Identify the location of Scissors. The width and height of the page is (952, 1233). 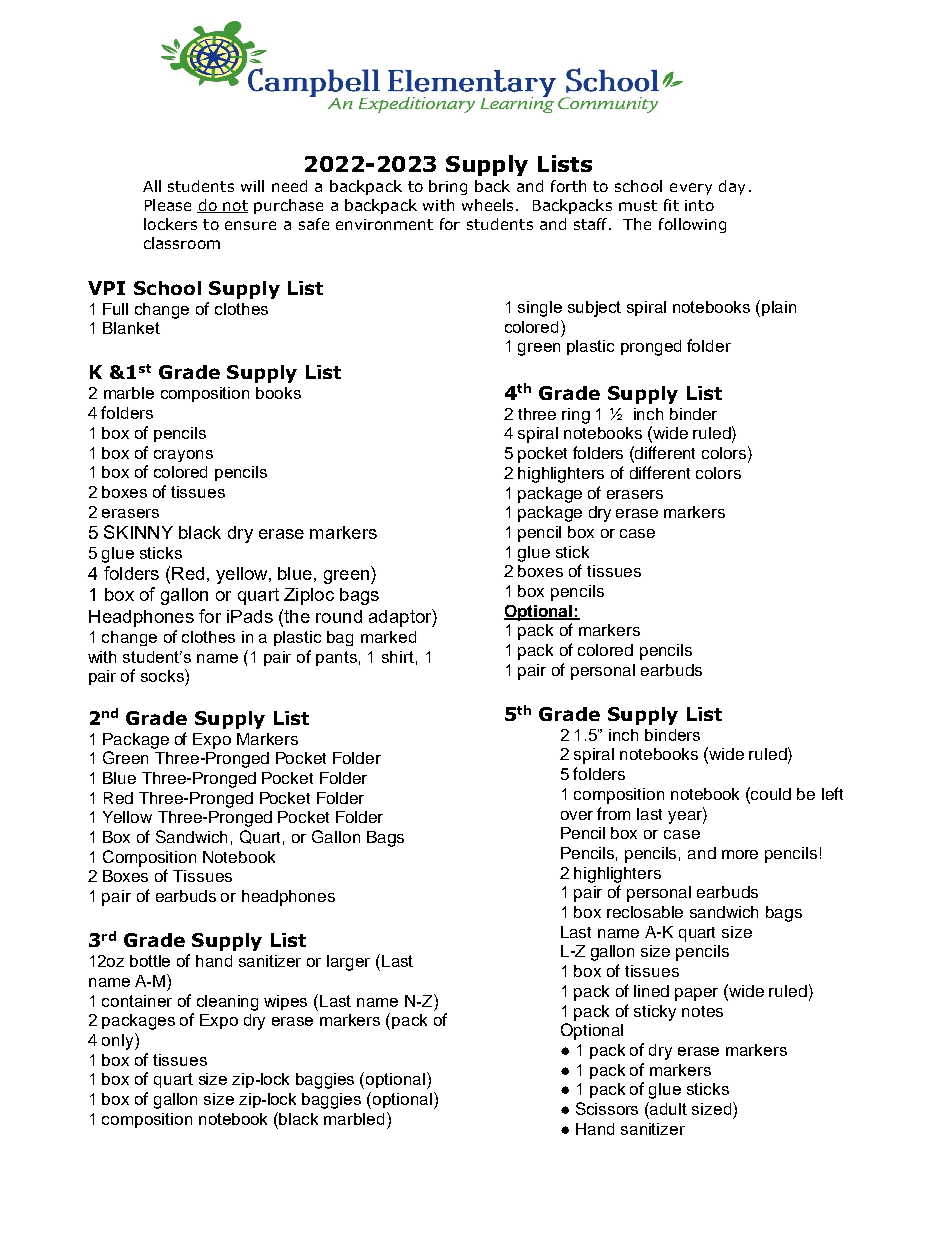
(607, 1108).
